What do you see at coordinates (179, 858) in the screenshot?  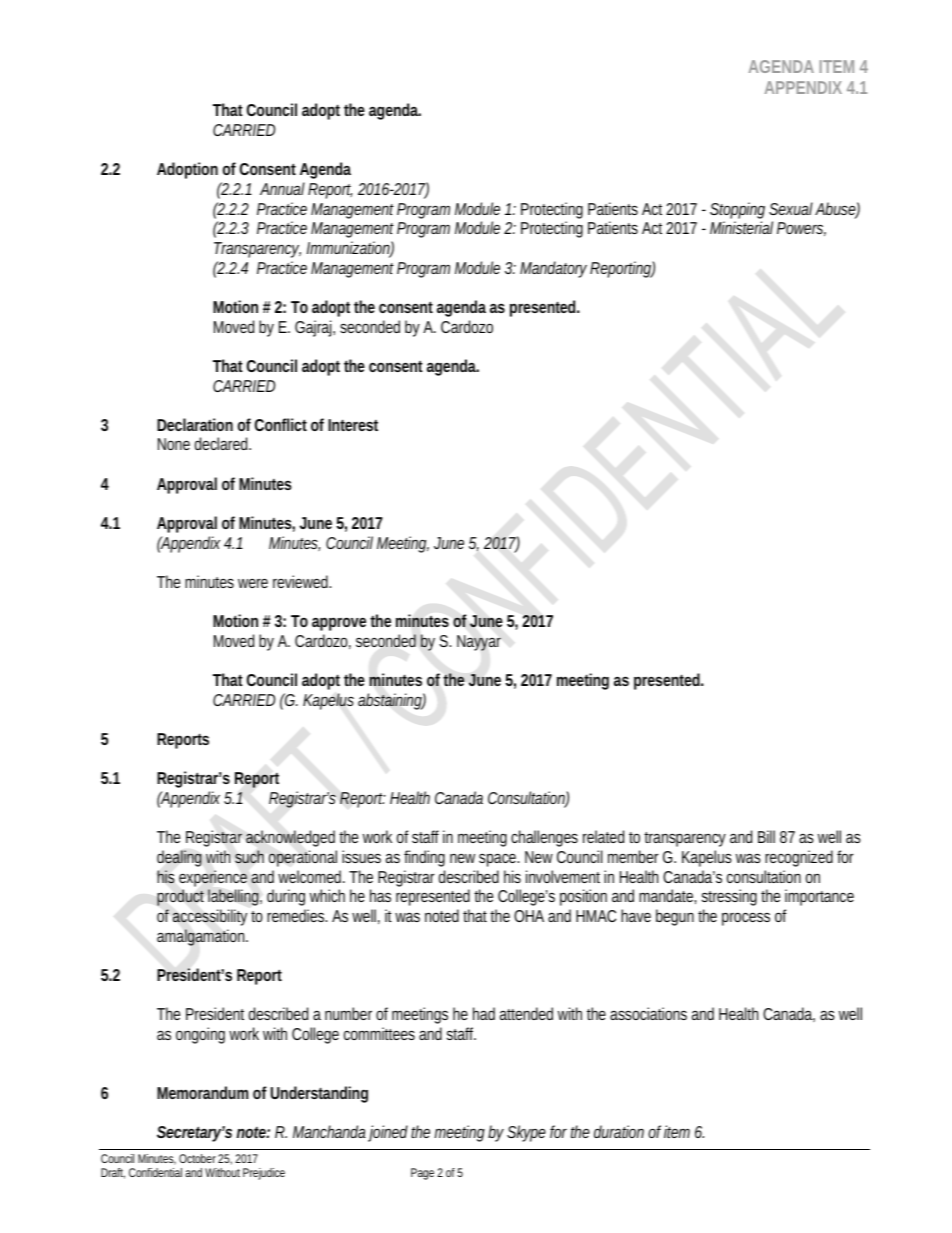 I see `dealing` at bounding box center [179, 858].
